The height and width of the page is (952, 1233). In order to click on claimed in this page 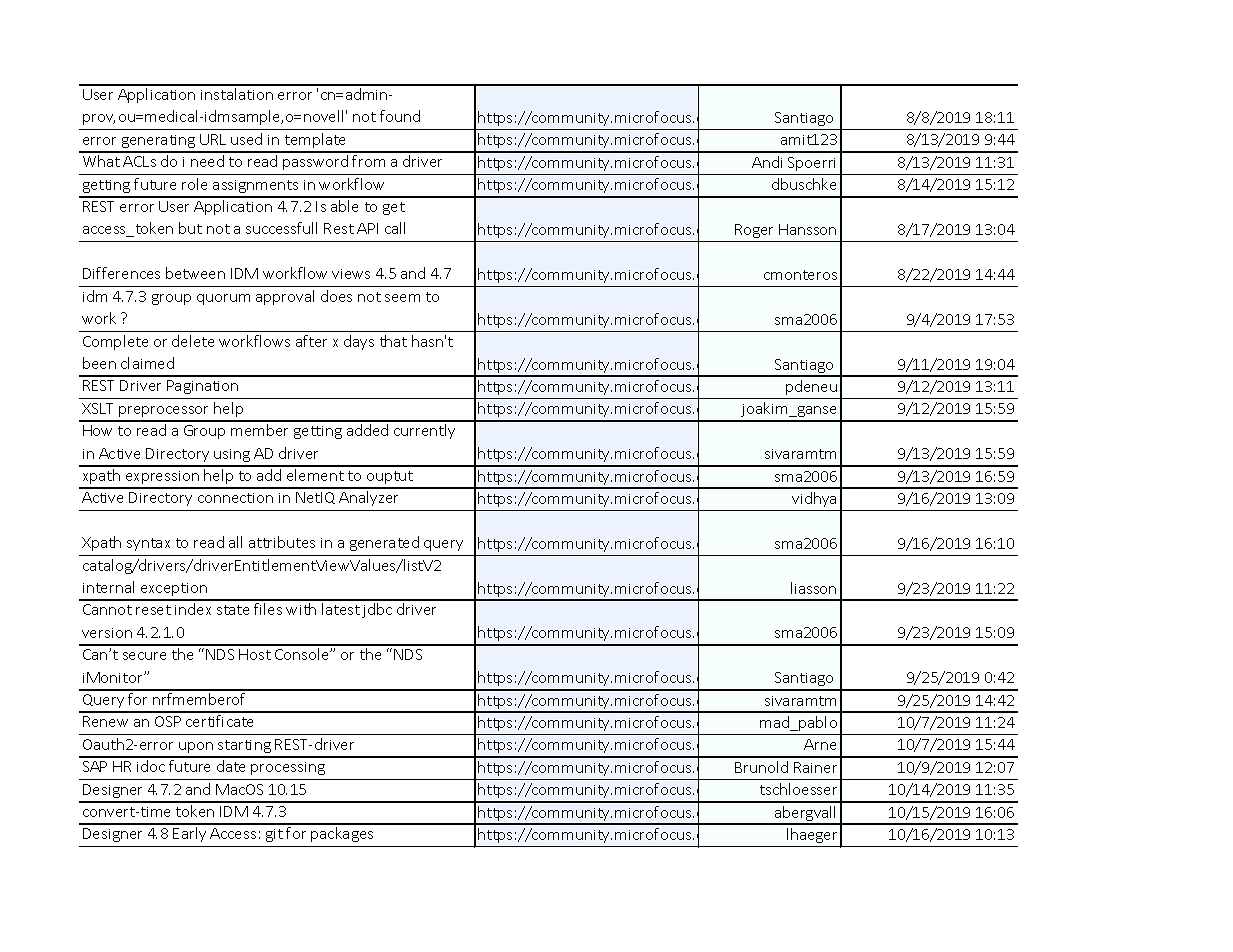, I will do `click(147, 363)`.
